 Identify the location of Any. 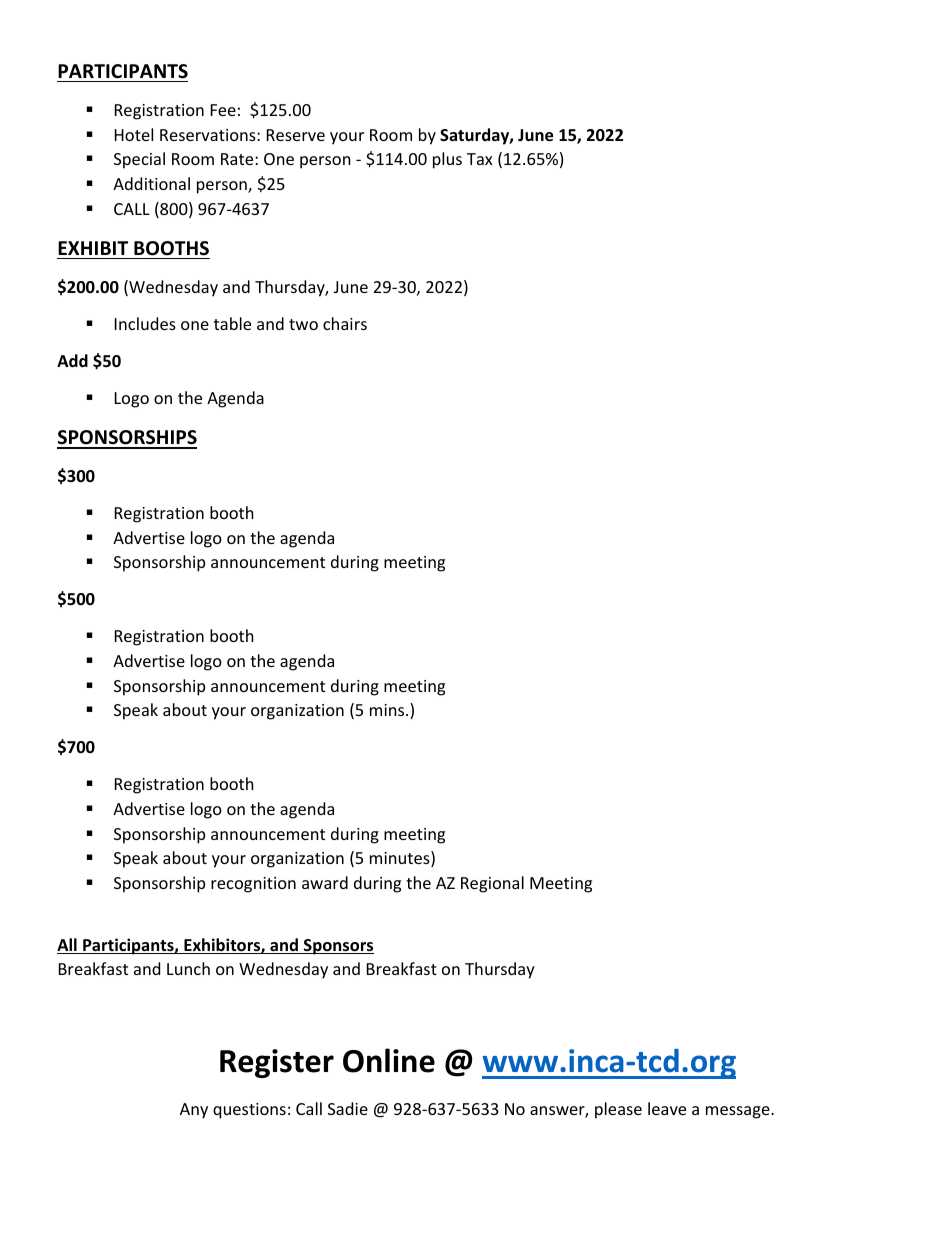
(194, 1111).
